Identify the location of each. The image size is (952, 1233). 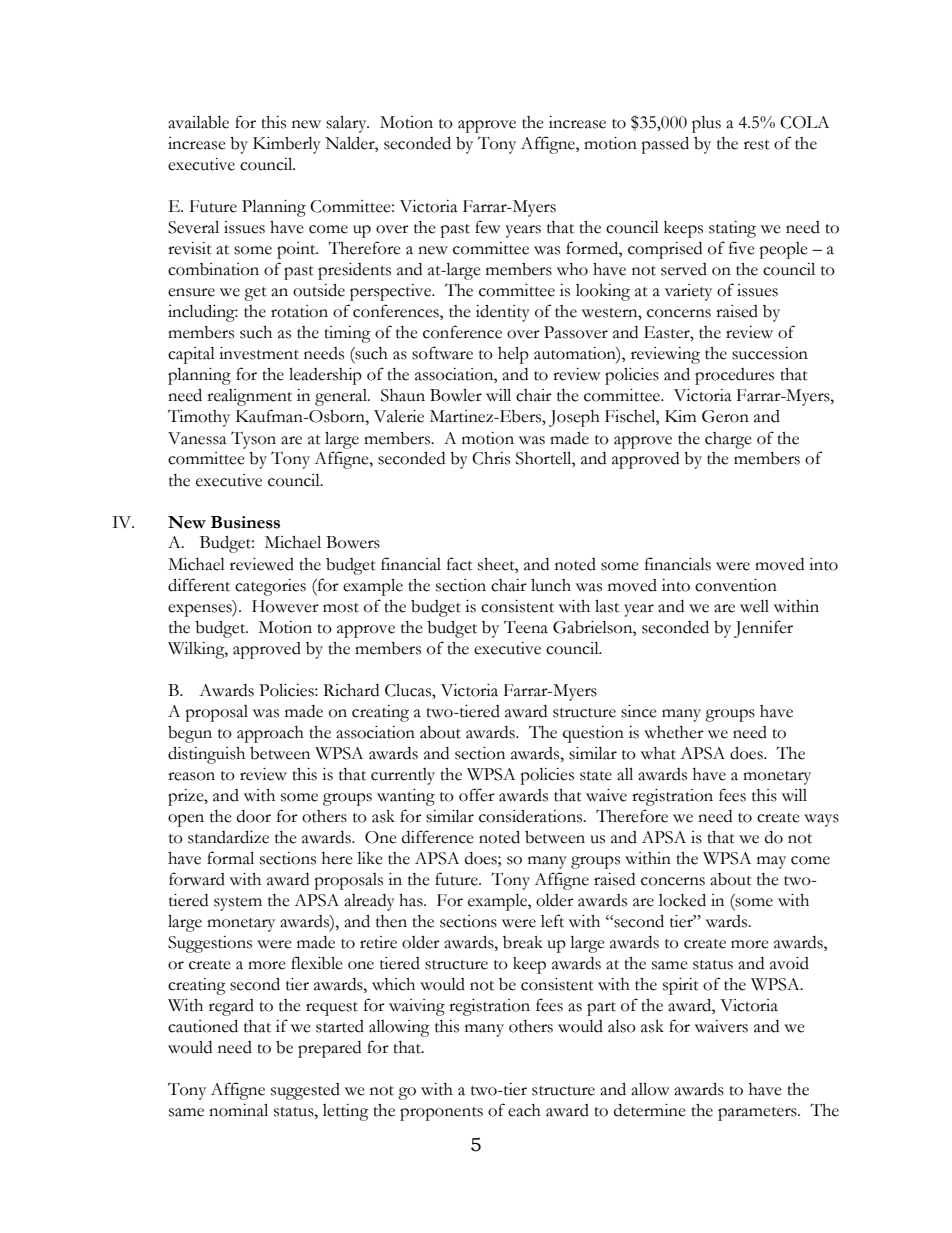
(524, 1110).
